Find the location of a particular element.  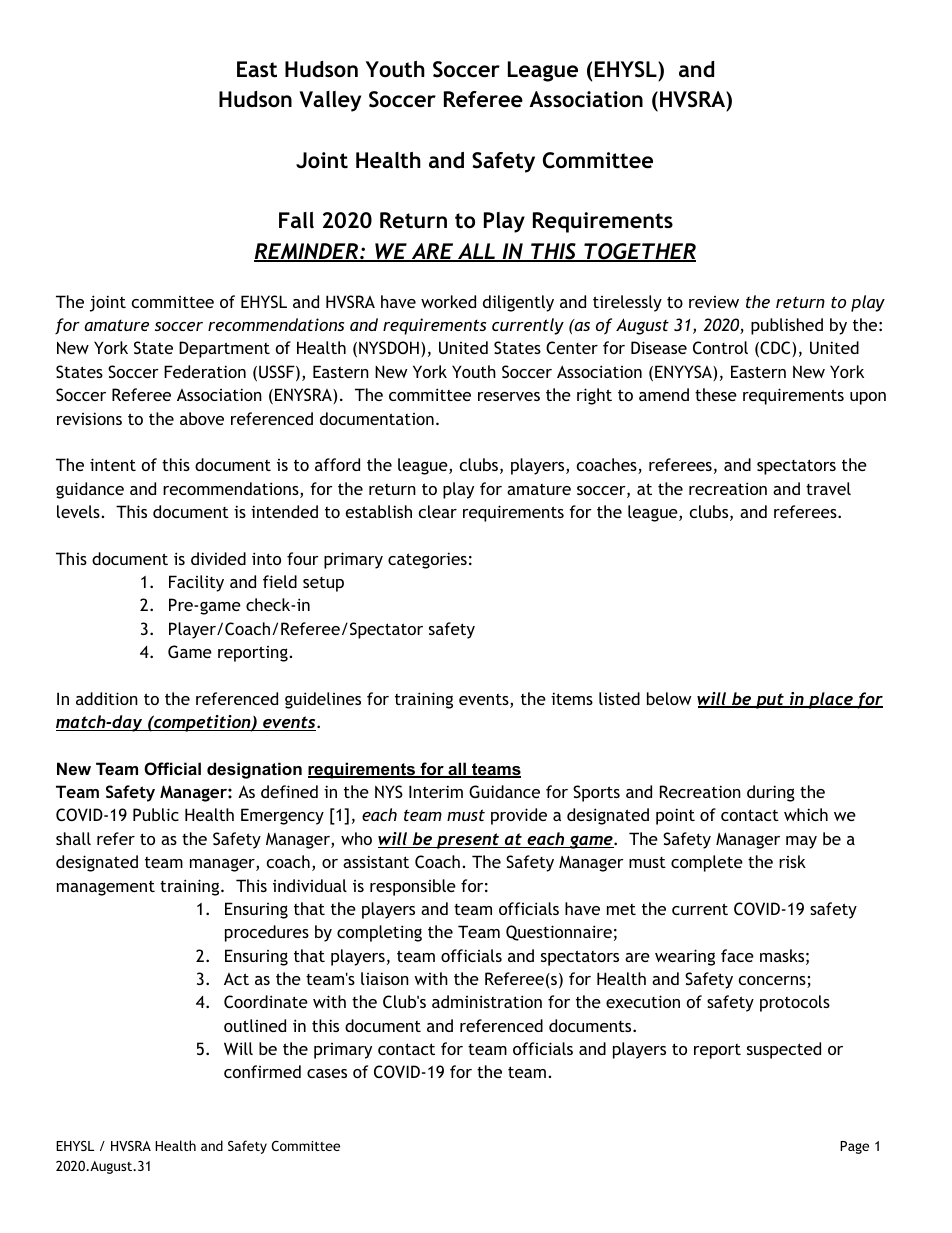

TOGETHER is located at coordinates (639, 252).
